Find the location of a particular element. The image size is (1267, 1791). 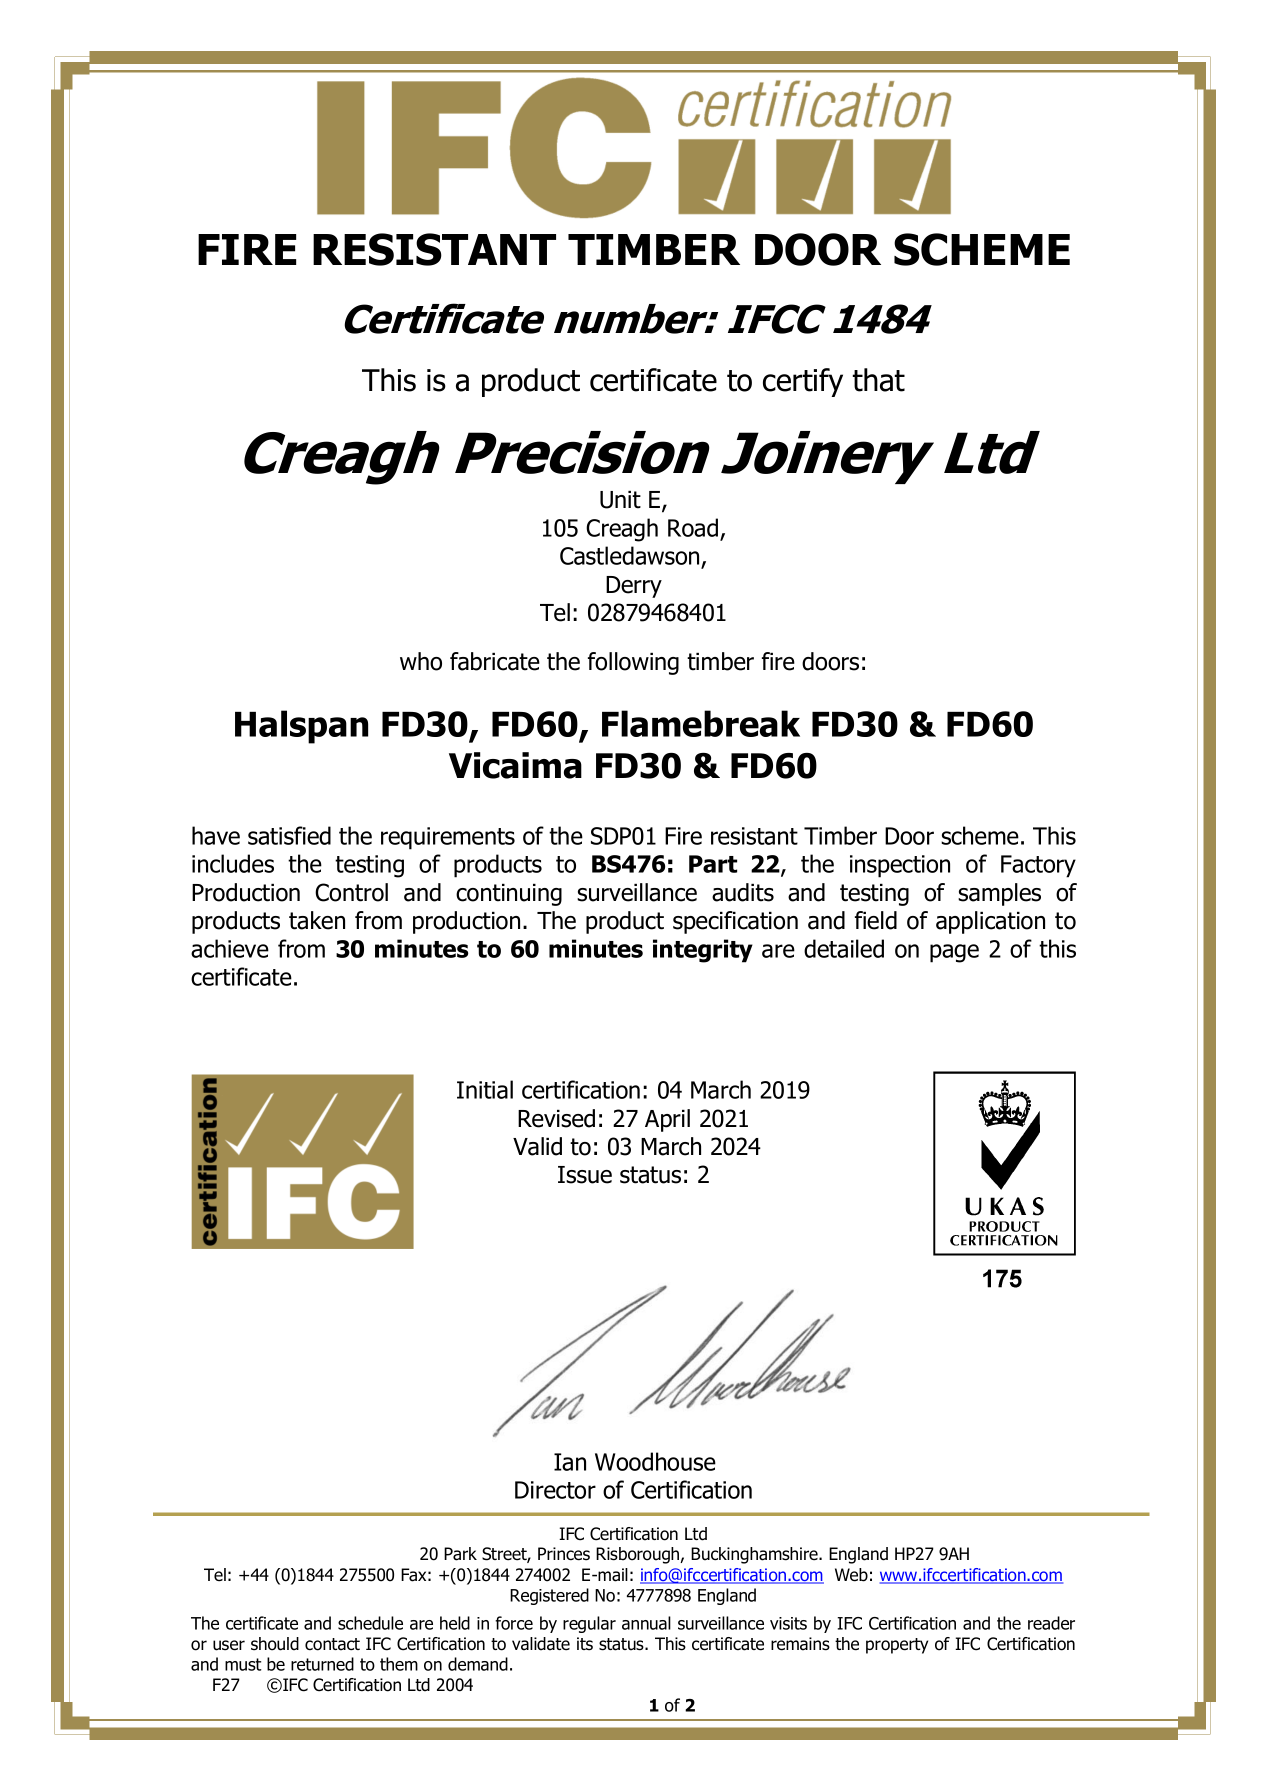

inspection is located at coordinates (900, 866).
